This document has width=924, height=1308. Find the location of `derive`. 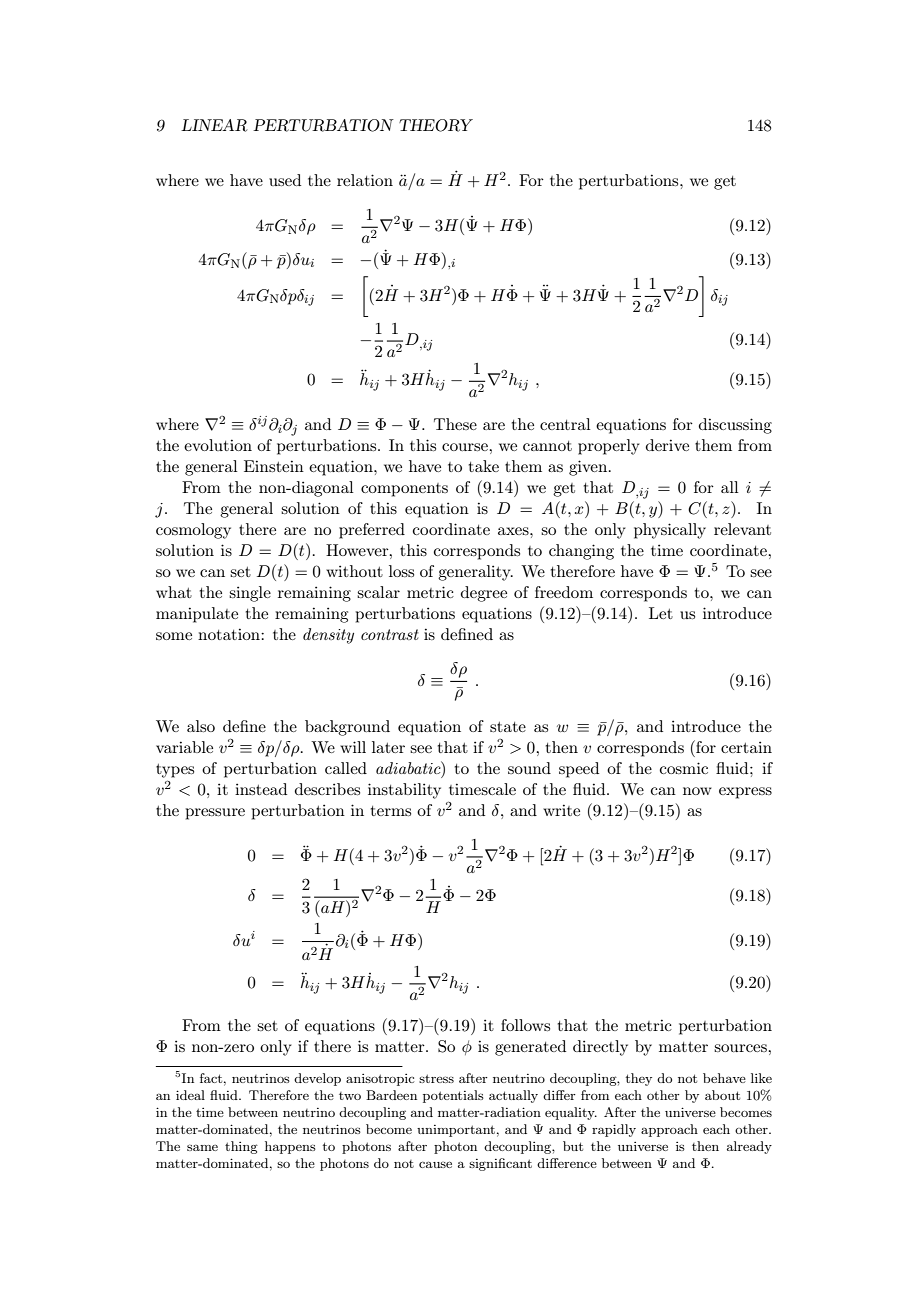

derive is located at coordinates (667, 445).
